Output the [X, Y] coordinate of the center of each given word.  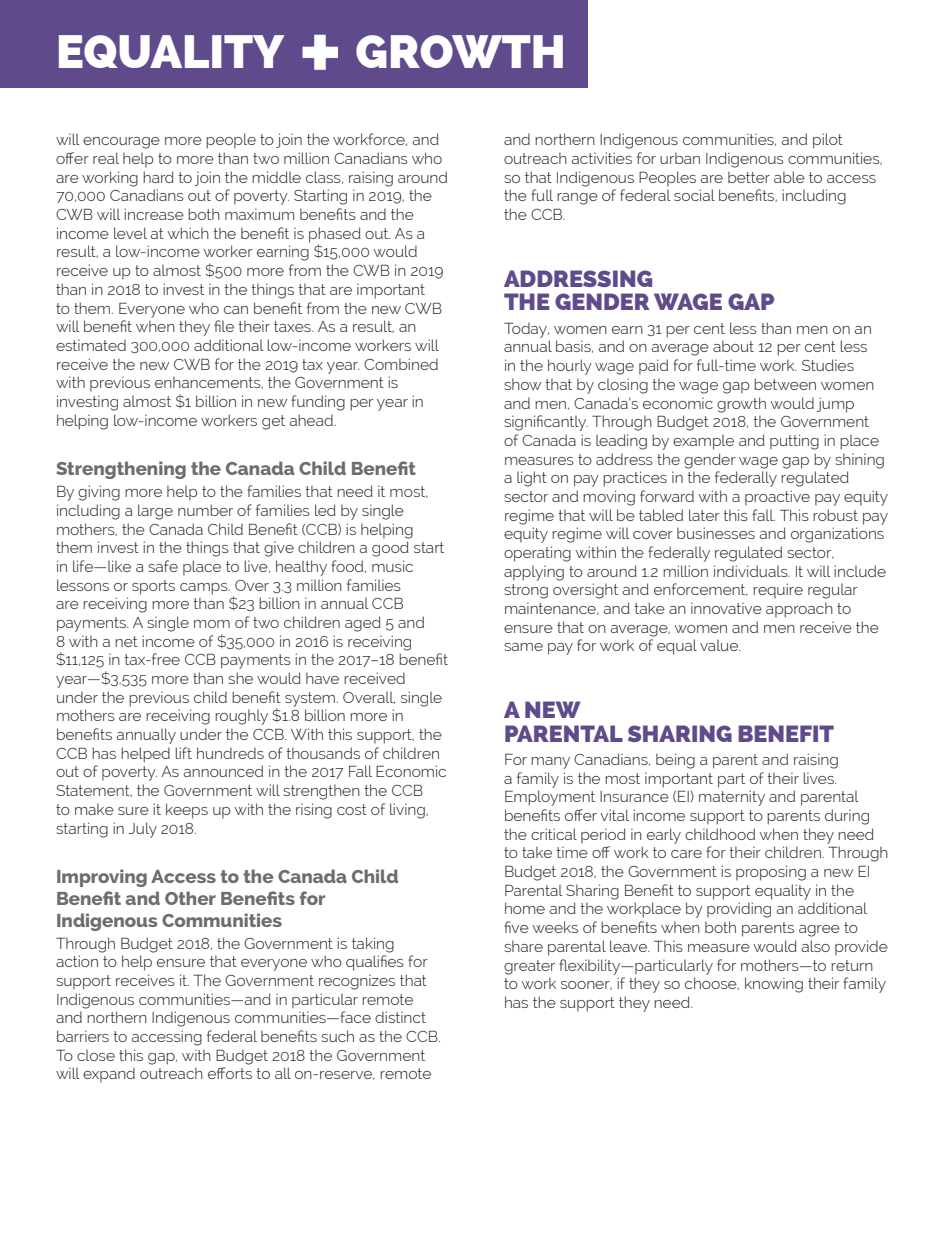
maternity [732, 798]
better [749, 177]
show [522, 384]
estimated [91, 345]
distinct [400, 1017]
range [577, 199]
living [408, 811]
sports [153, 587]
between [785, 384]
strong [526, 591]
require [778, 591]
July [142, 830]
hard [158, 177]
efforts [230, 1073]
